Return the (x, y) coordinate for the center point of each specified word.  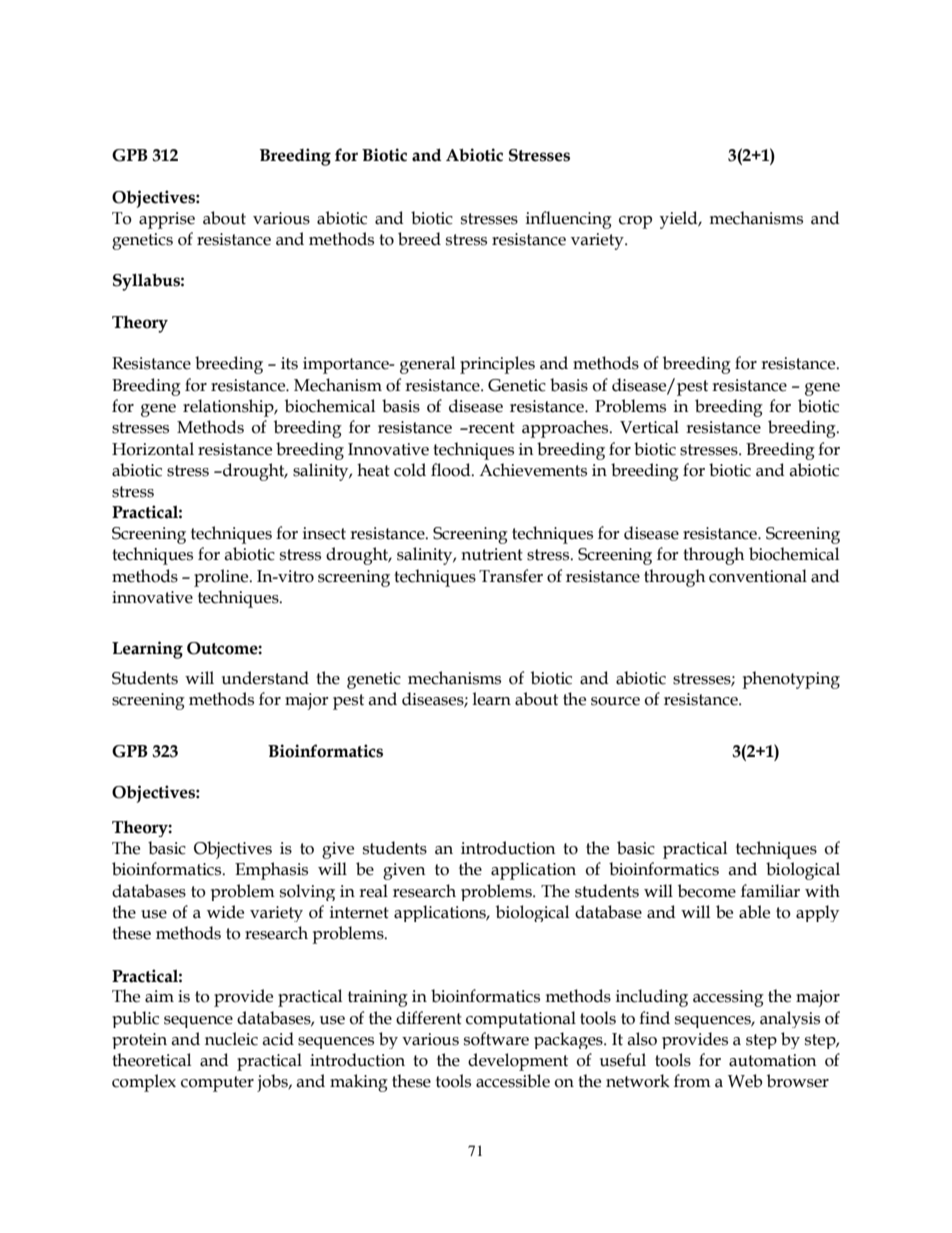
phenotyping (791, 680)
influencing (569, 220)
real (373, 891)
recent (490, 428)
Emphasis (271, 871)
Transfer (511, 576)
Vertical (649, 427)
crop (635, 222)
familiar (770, 891)
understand (265, 678)
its (289, 363)
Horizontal (153, 449)
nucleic (231, 1039)
